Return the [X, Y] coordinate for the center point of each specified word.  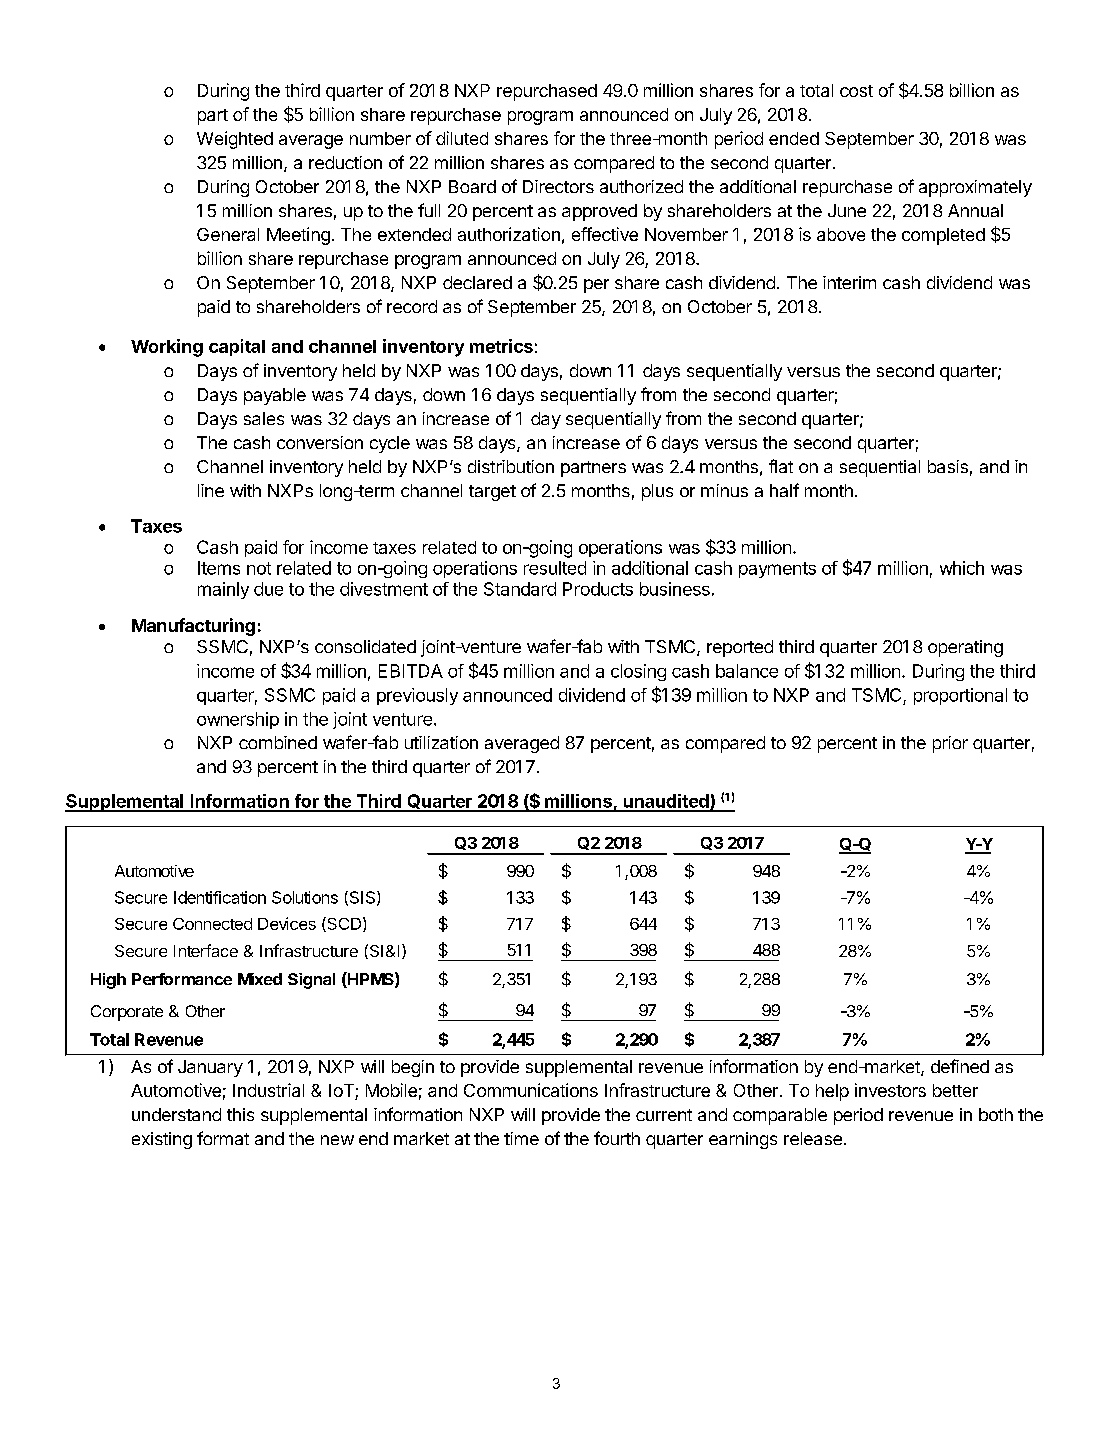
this [240, 1114]
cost [856, 91]
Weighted [235, 140]
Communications [531, 1090]
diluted [462, 138]
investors [890, 1090]
